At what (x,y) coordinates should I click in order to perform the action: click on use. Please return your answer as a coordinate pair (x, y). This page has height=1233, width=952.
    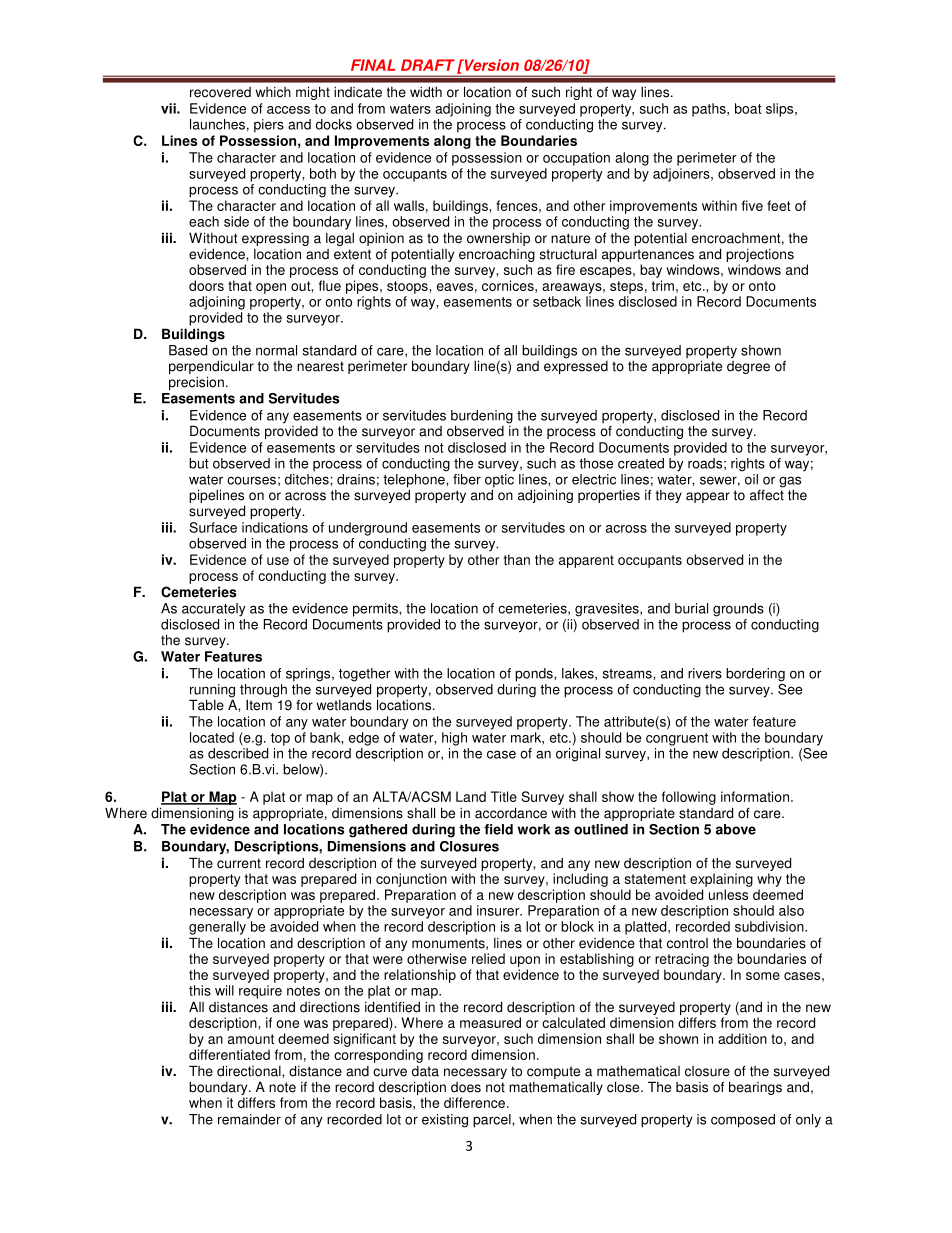
    Looking at the image, I should click on (278, 561).
